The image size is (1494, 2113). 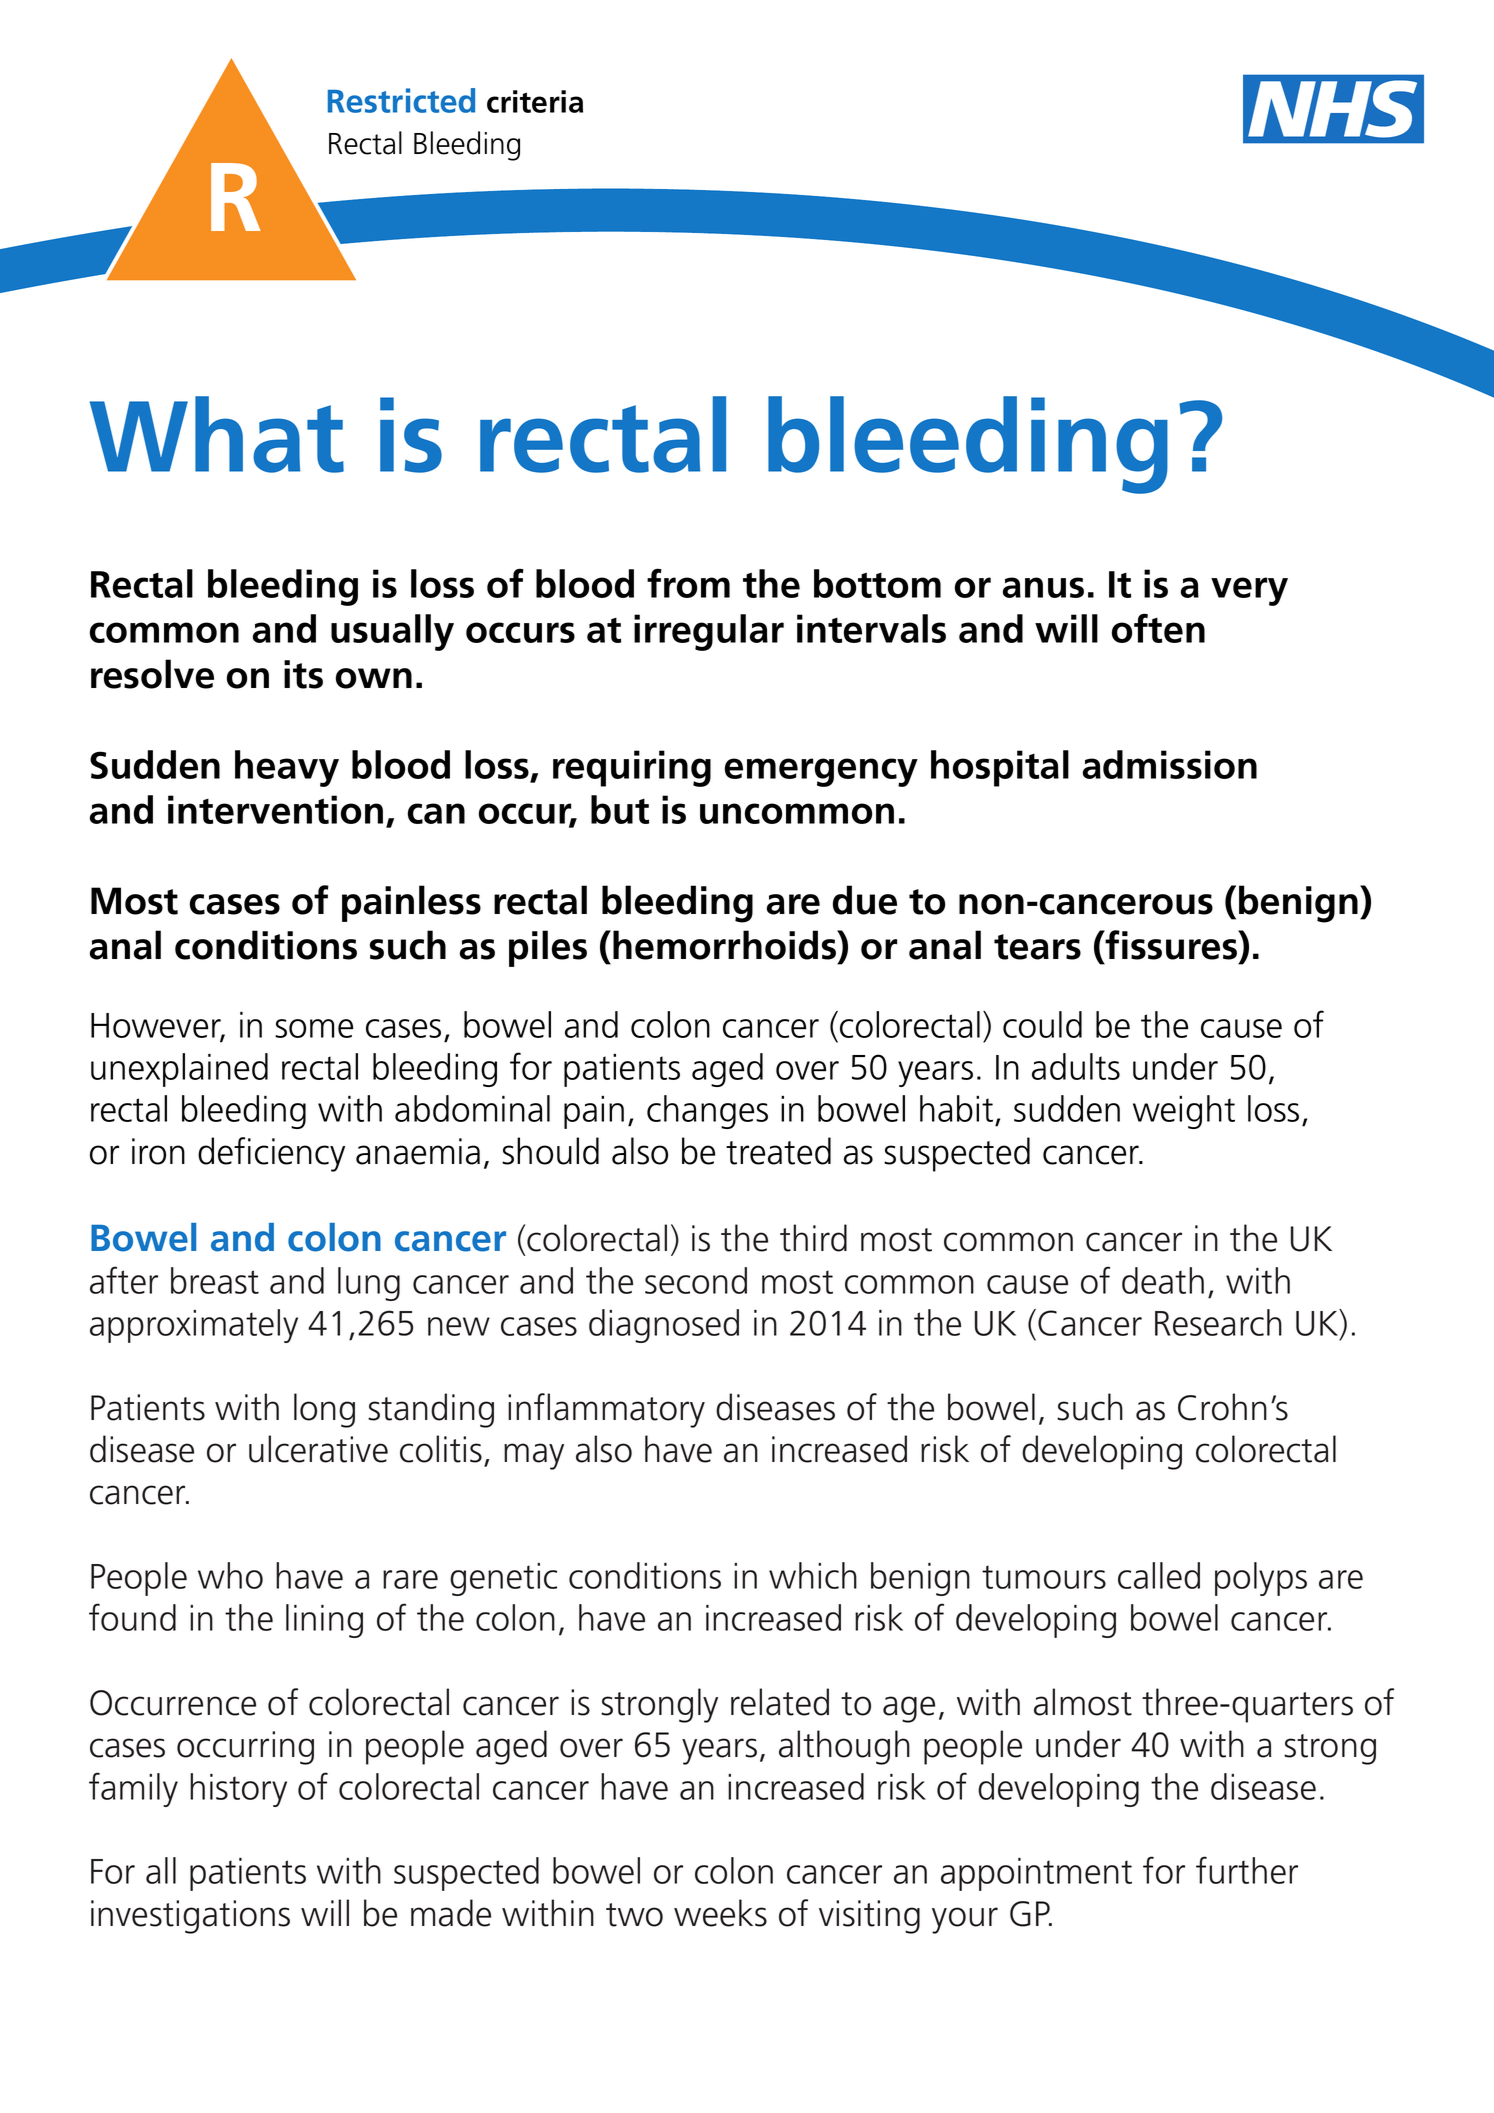 I want to click on breast, so click(x=215, y=1280).
